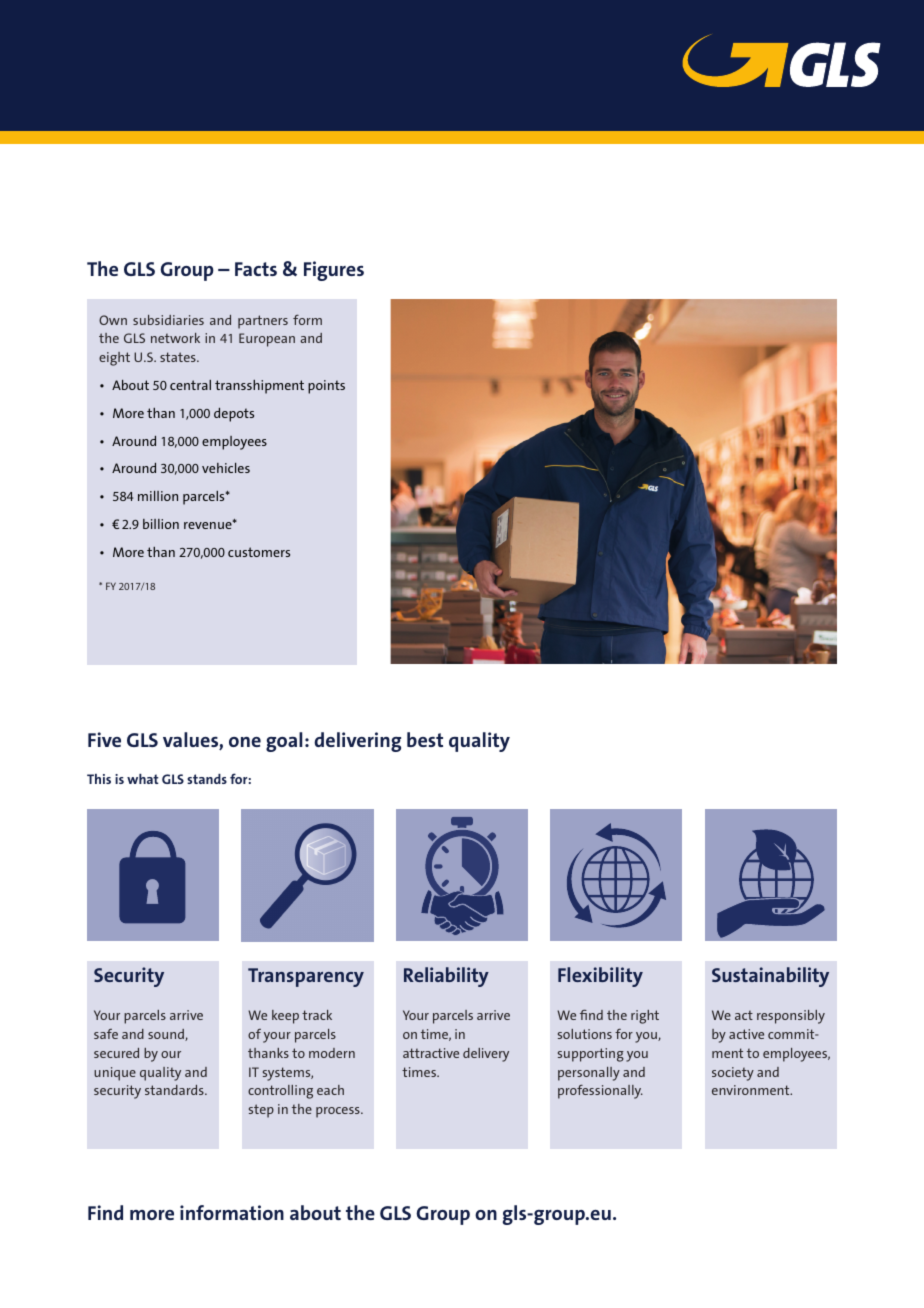 The width and height of the document is (924, 1308). I want to click on Sustainability, so click(770, 977).
